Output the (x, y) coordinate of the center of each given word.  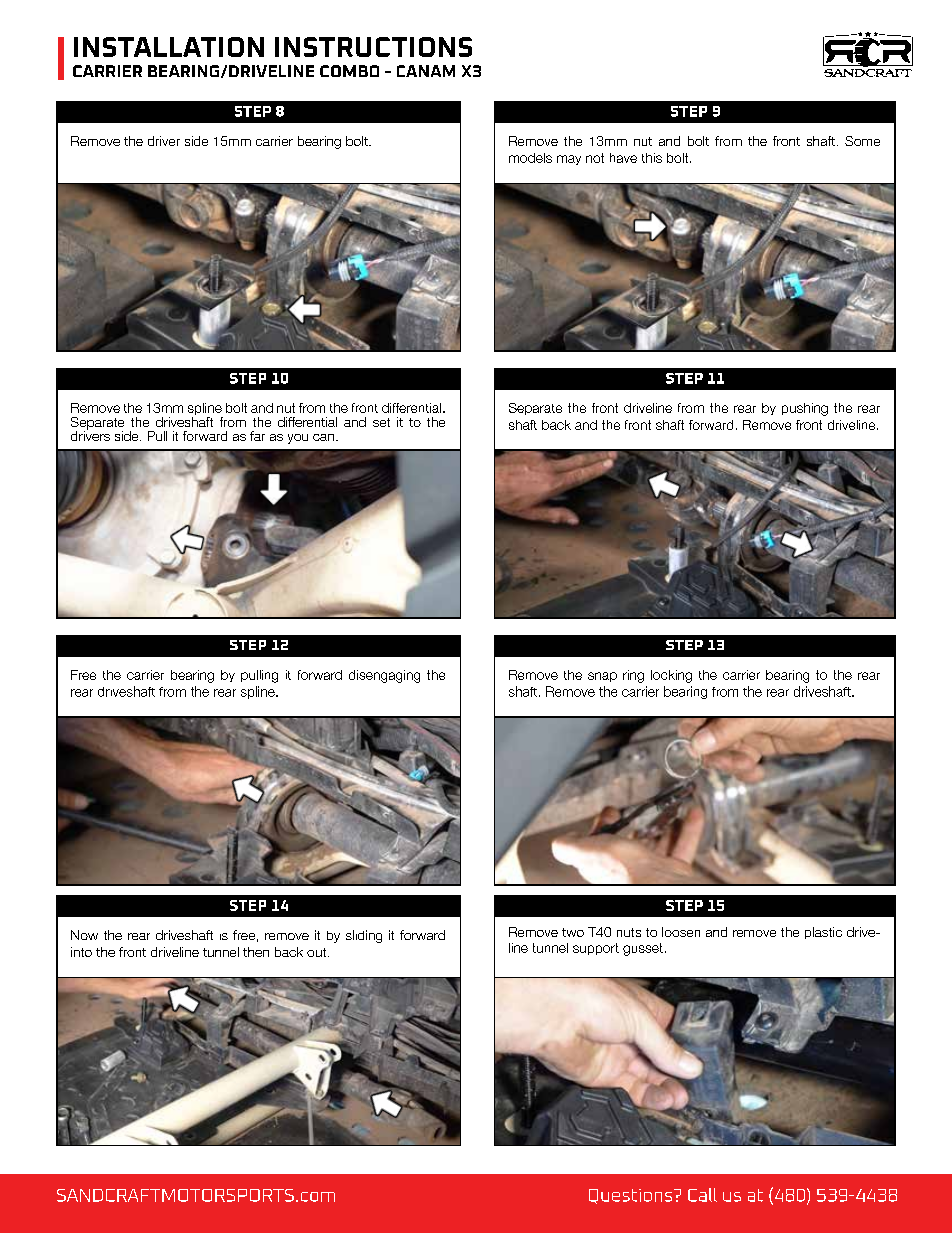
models (530, 158)
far (257, 436)
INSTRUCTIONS (373, 47)
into (81, 952)
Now (84, 935)
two (573, 932)
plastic (823, 933)
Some (862, 141)
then (256, 952)
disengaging (384, 676)
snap (602, 677)
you (298, 439)
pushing (805, 409)
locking (671, 676)
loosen (681, 932)
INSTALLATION (169, 47)
